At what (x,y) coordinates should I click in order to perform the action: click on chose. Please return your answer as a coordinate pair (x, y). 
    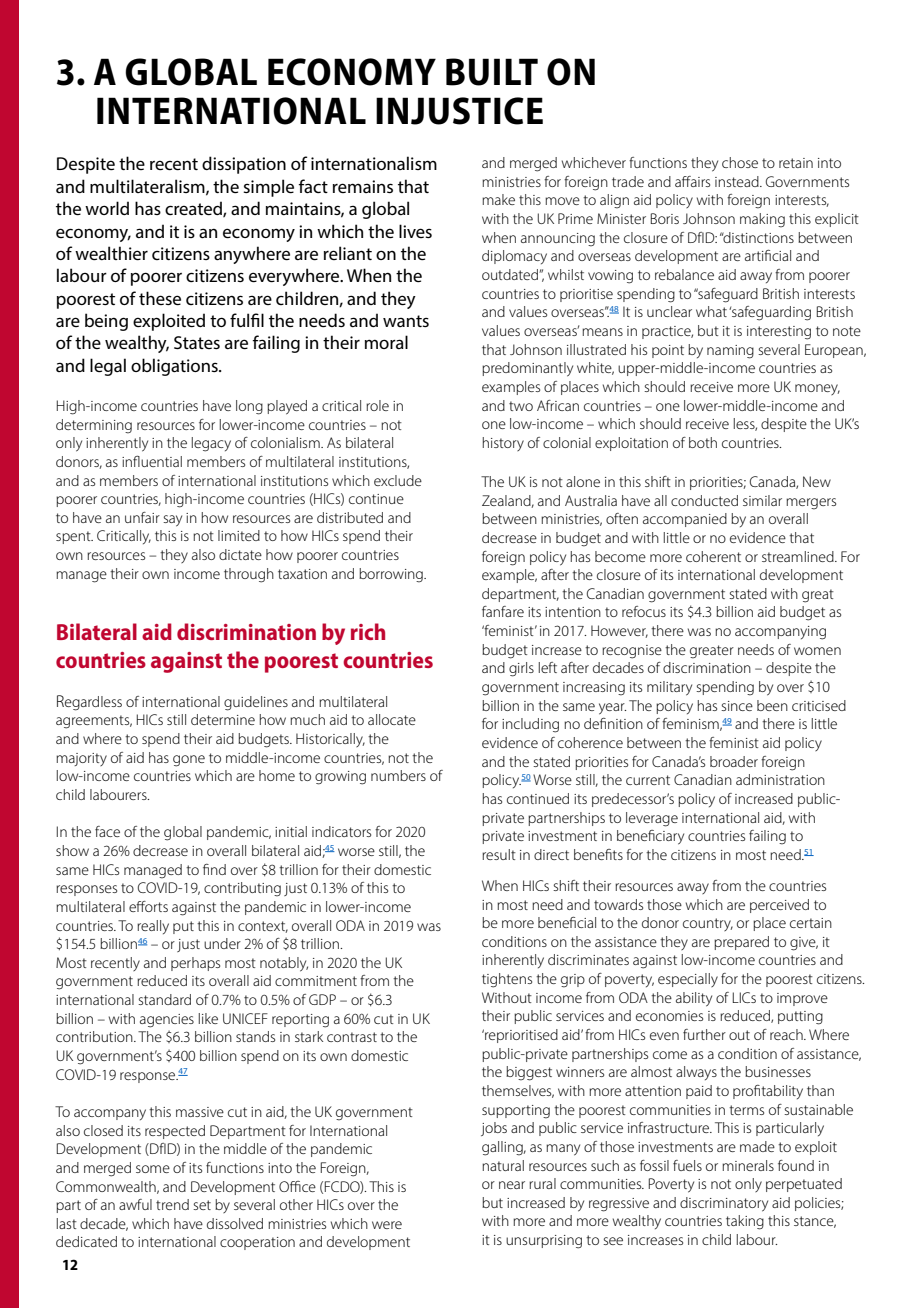
    Looking at the image, I should click on (740, 162).
